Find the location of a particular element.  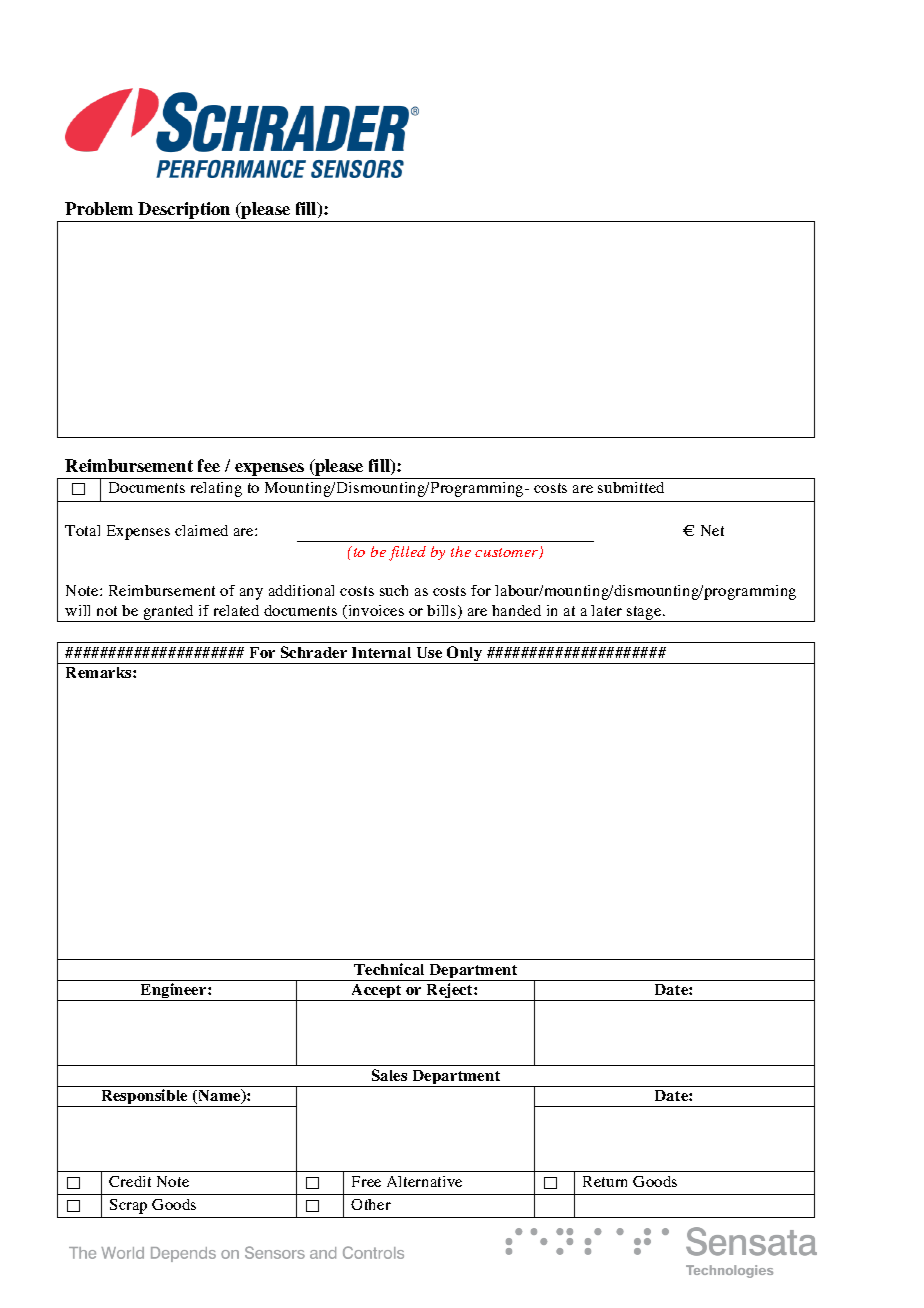

granted is located at coordinates (169, 613).
